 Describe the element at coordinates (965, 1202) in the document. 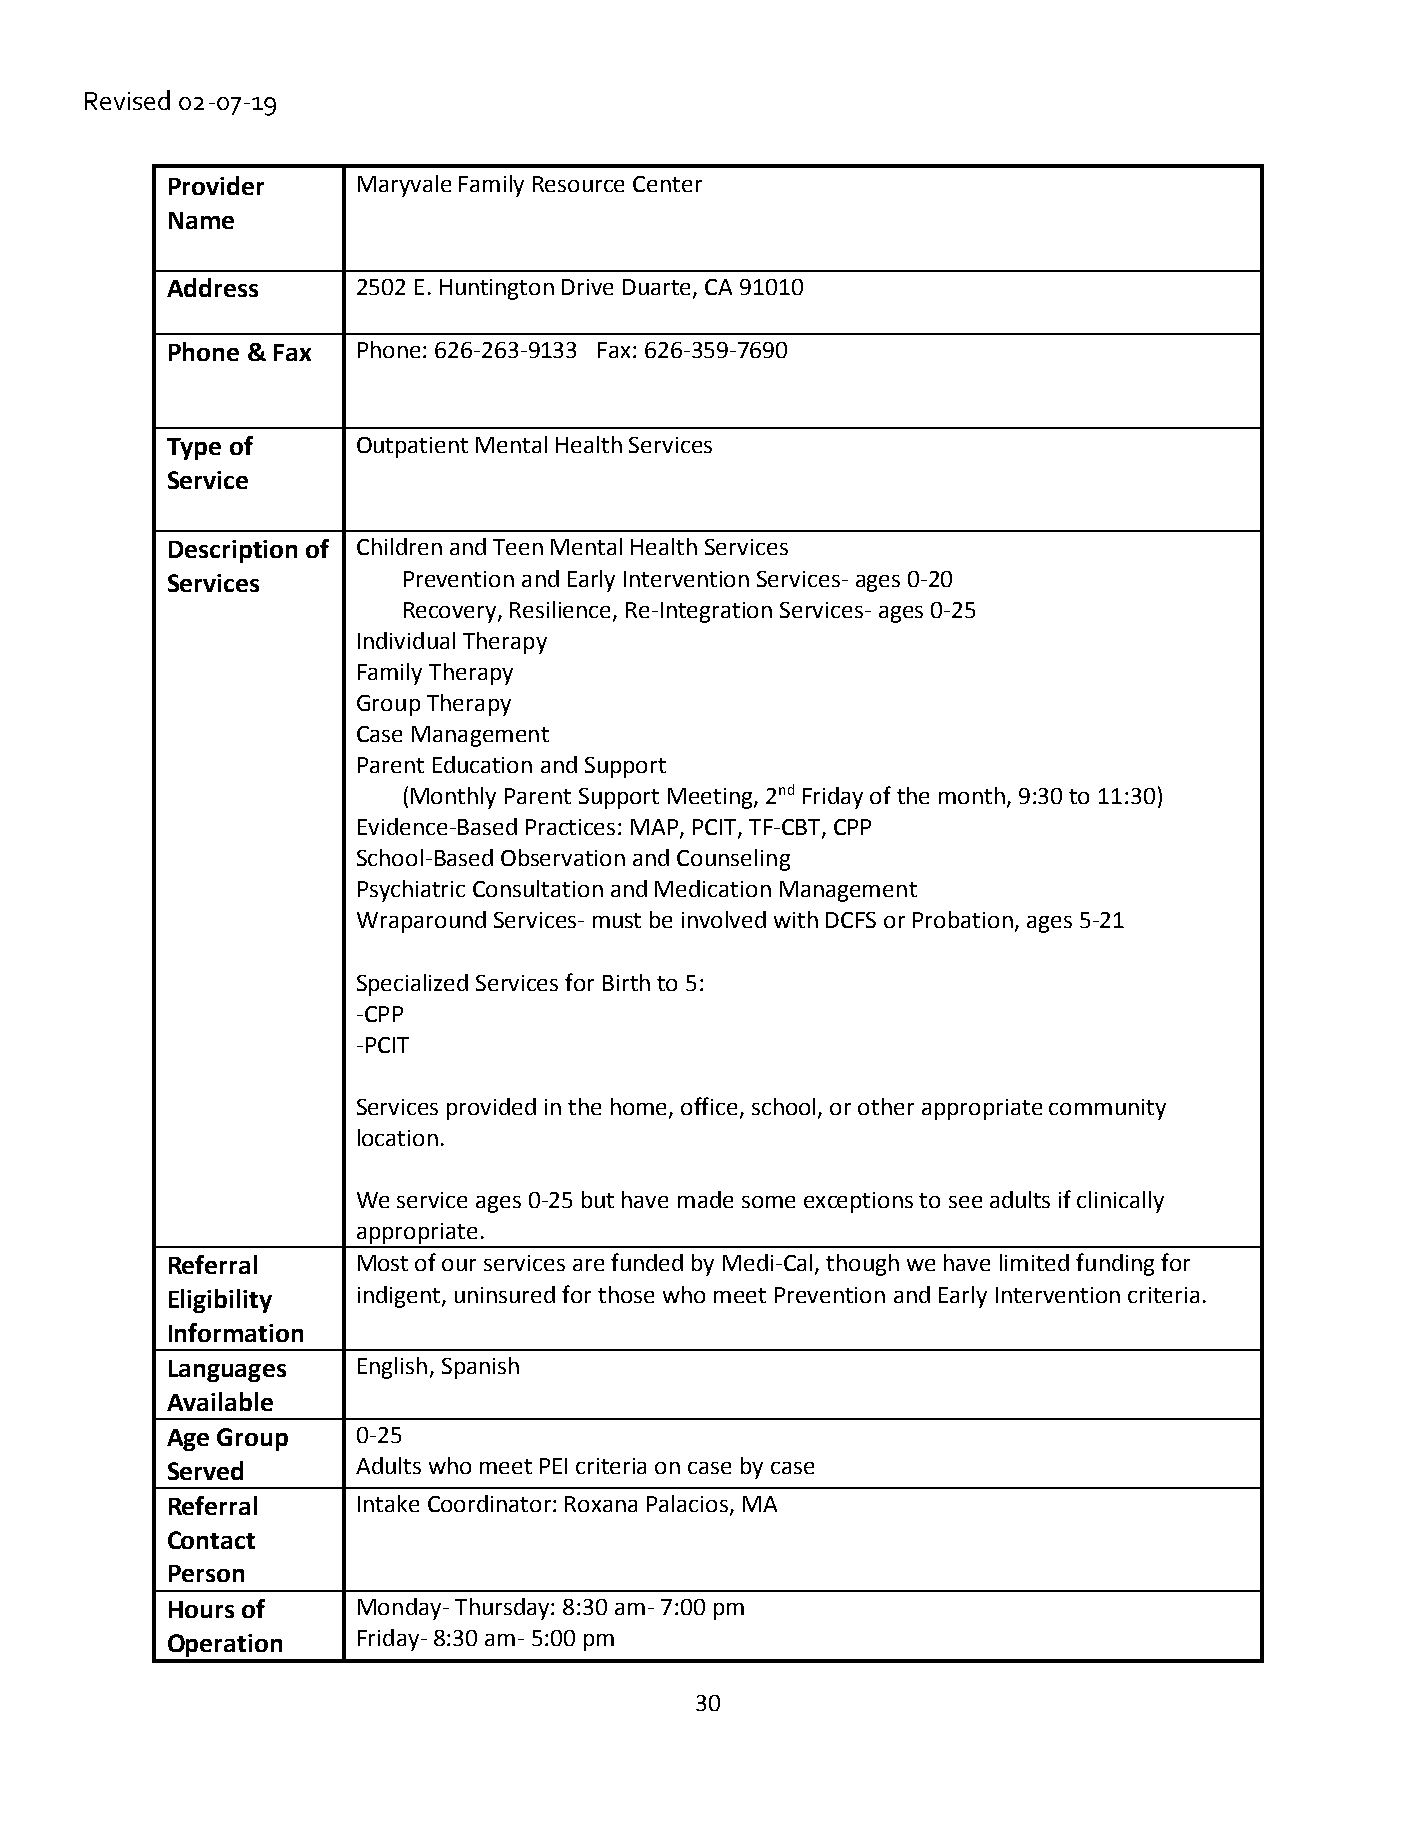

I see `see` at that location.
